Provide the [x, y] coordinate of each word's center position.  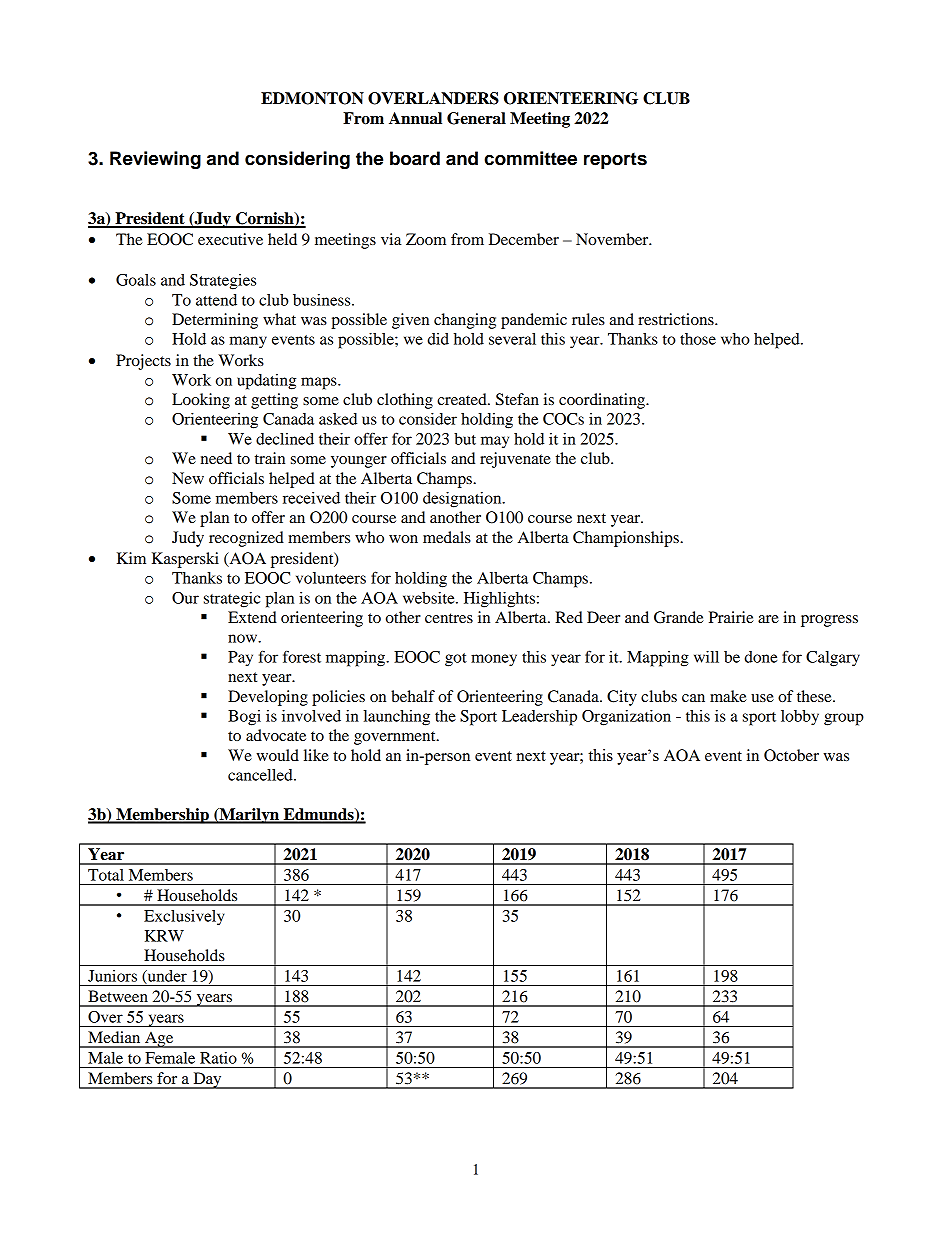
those [698, 339]
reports [615, 161]
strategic [232, 600]
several [512, 339]
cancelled [261, 775]
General [476, 118]
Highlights [499, 600]
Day [207, 1080]
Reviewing [155, 160]
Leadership [539, 718]
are [768, 619]
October [791, 755]
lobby [800, 718]
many [248, 342]
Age [159, 1039]
